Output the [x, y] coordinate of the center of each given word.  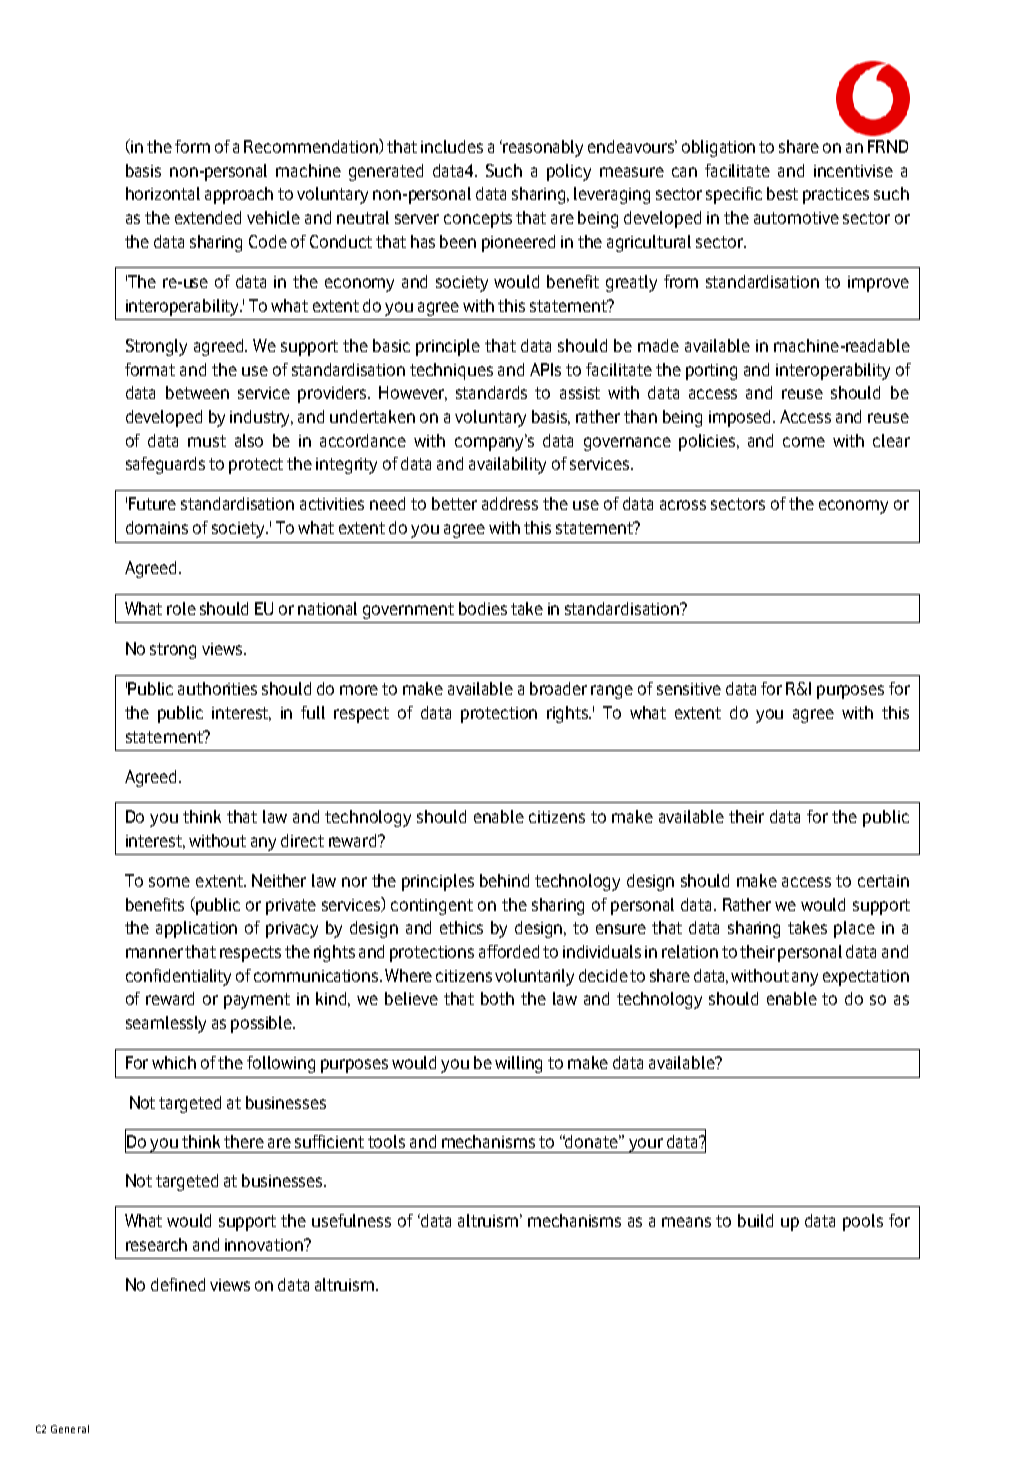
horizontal [163, 193]
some [169, 882]
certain [883, 881]
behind [504, 880]
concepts [478, 220]
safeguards [165, 465]
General [70, 1429]
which [174, 1062]
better [454, 503]
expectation [866, 978]
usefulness [351, 1220]
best [782, 193]
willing [518, 1064]
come [804, 442]
